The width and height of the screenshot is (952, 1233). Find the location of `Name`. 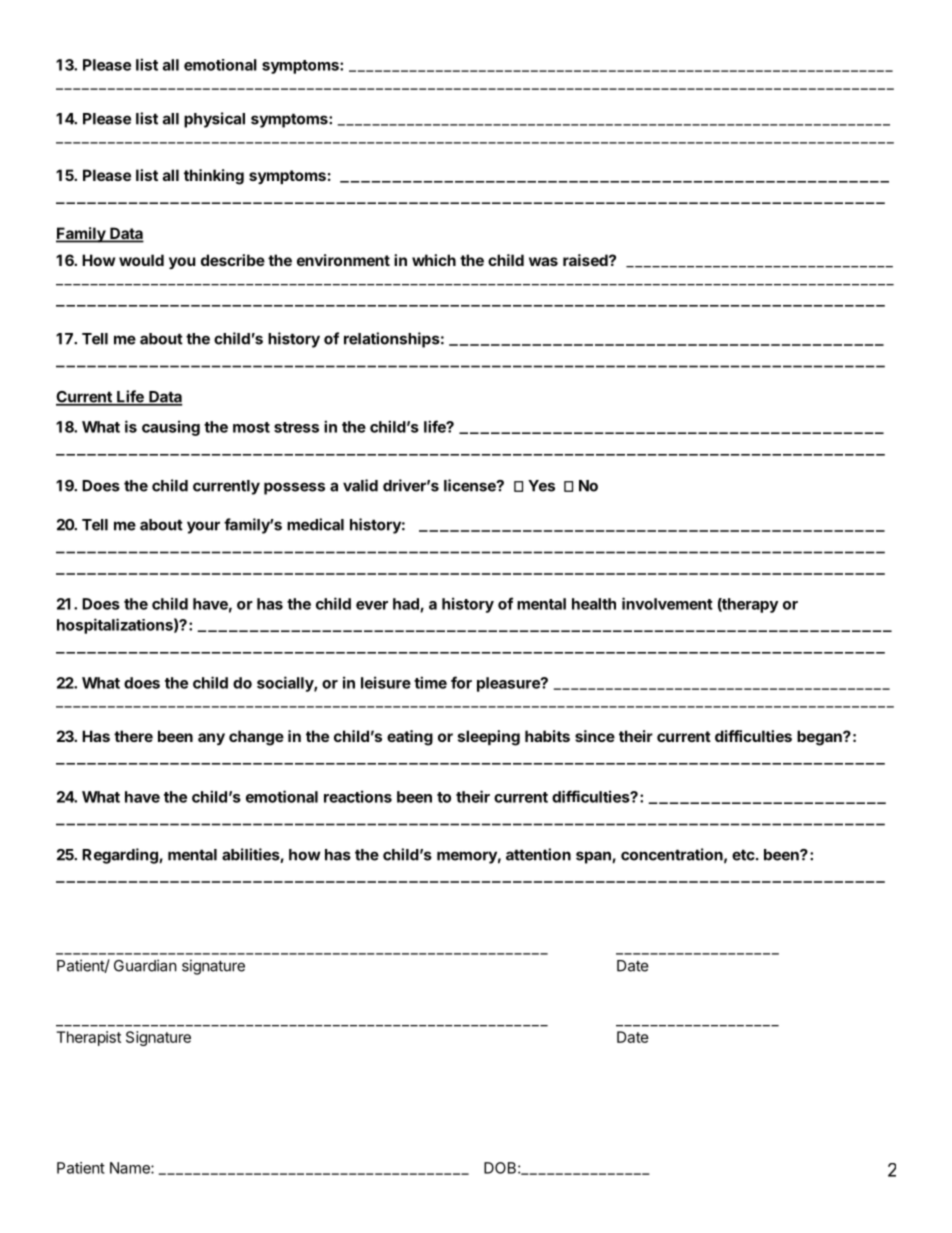

Name is located at coordinates (131, 1168).
